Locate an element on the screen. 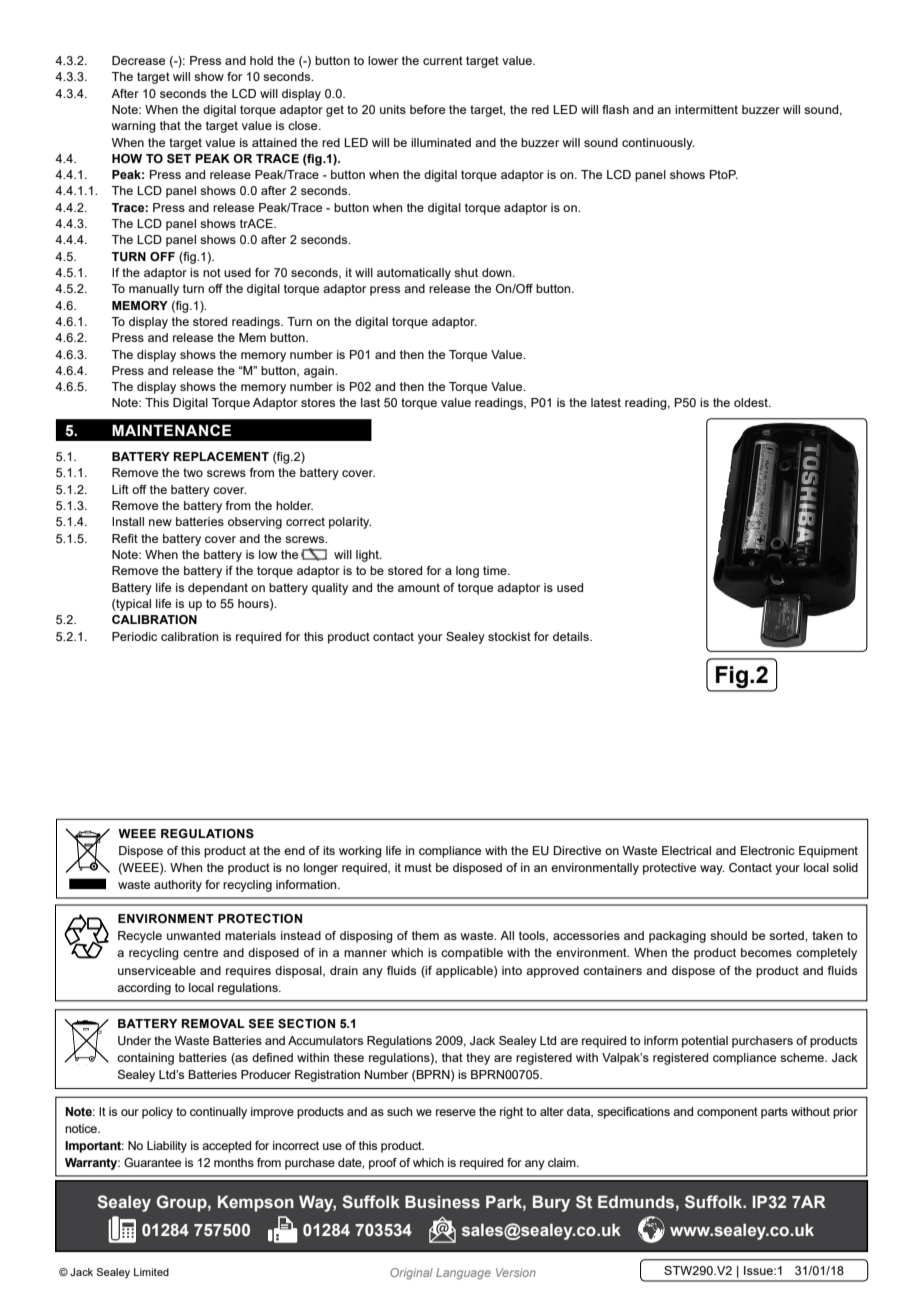 The height and width of the screenshot is (1308, 924). oldest is located at coordinates (752, 402).
